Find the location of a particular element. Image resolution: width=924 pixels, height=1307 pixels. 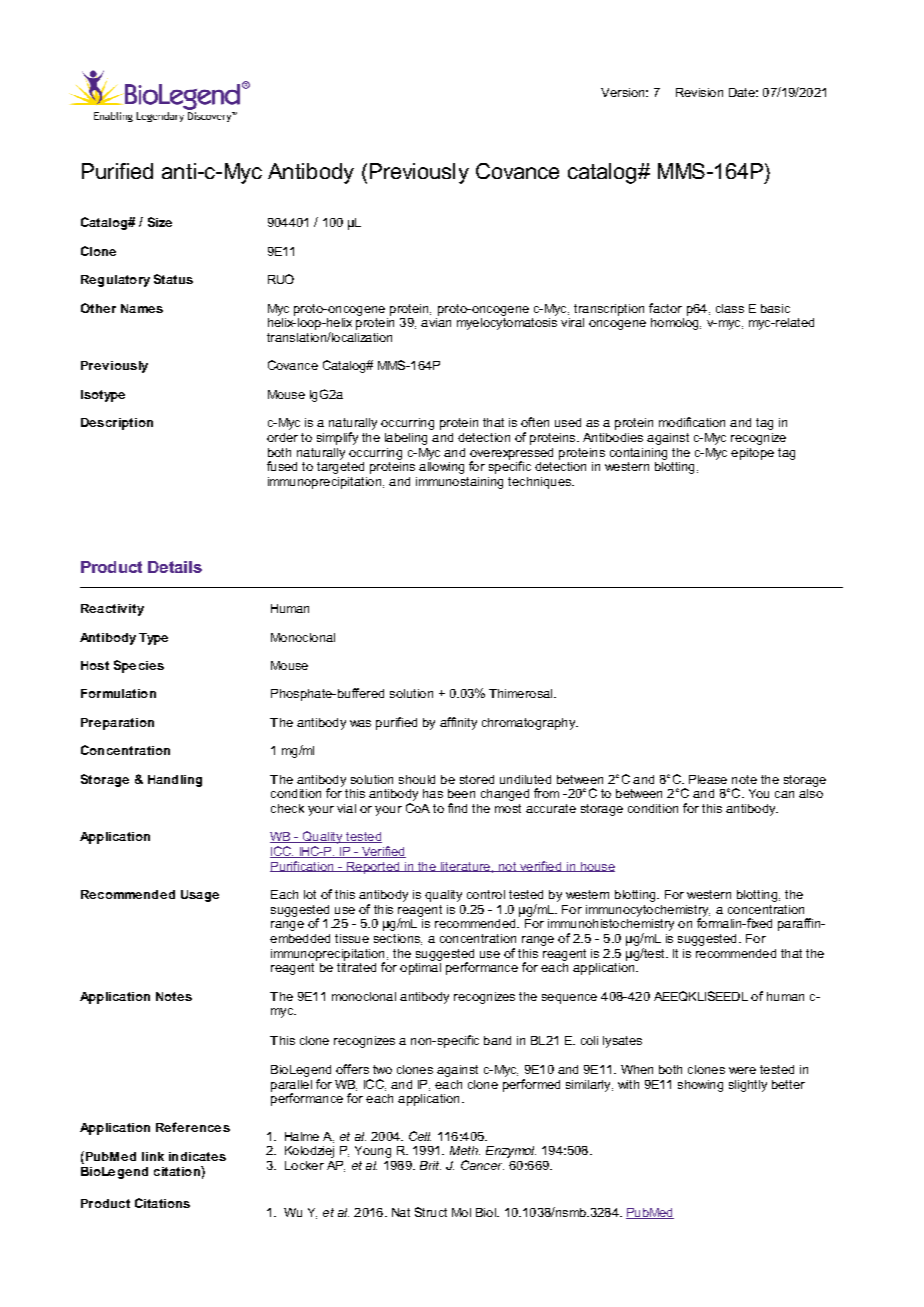

indicates is located at coordinates (197, 1156).
